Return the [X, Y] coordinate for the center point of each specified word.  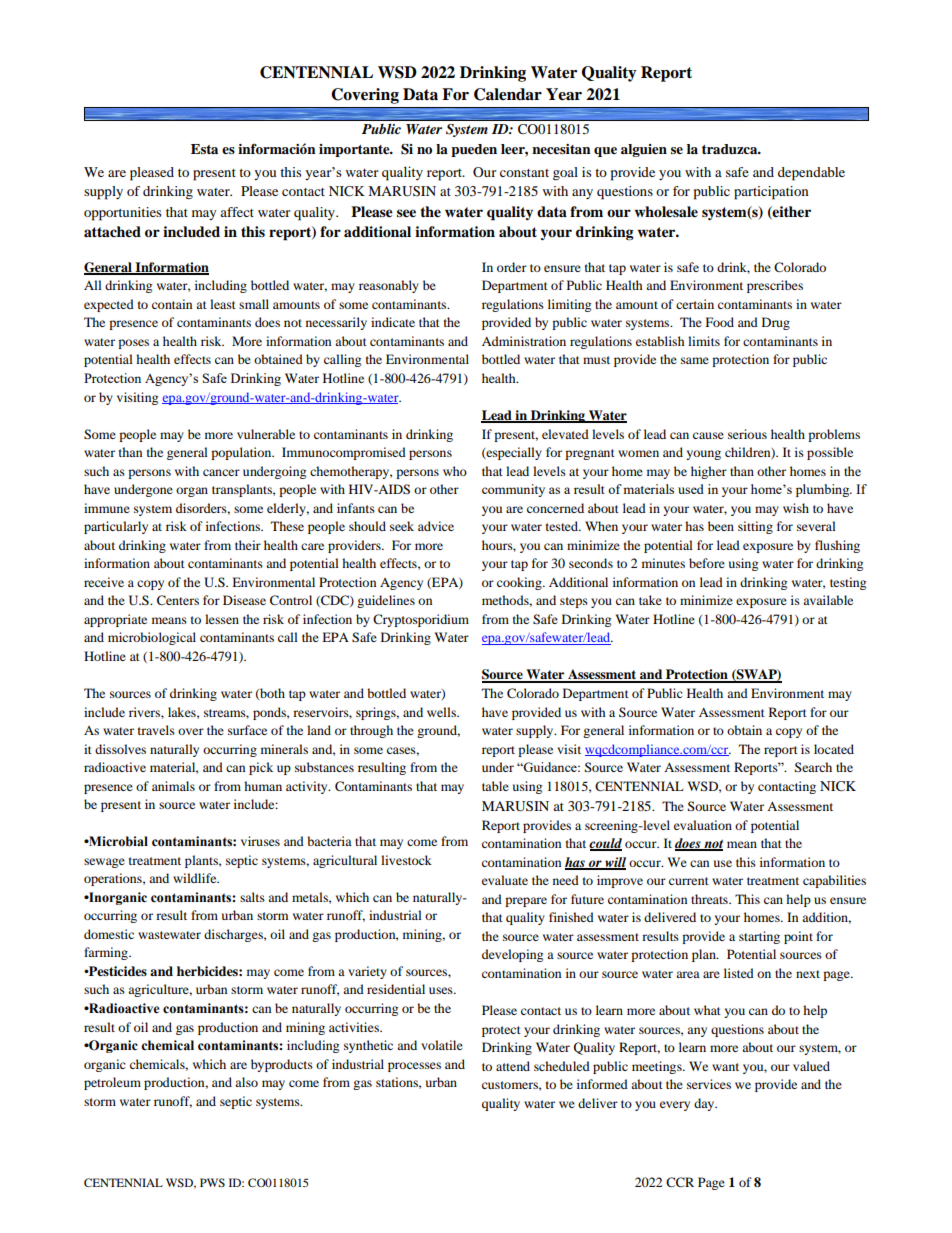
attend [513, 1066]
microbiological [152, 638]
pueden [474, 150]
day [705, 1104]
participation [771, 193]
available [828, 600]
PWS [212, 1182]
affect [237, 212]
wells [442, 712]
